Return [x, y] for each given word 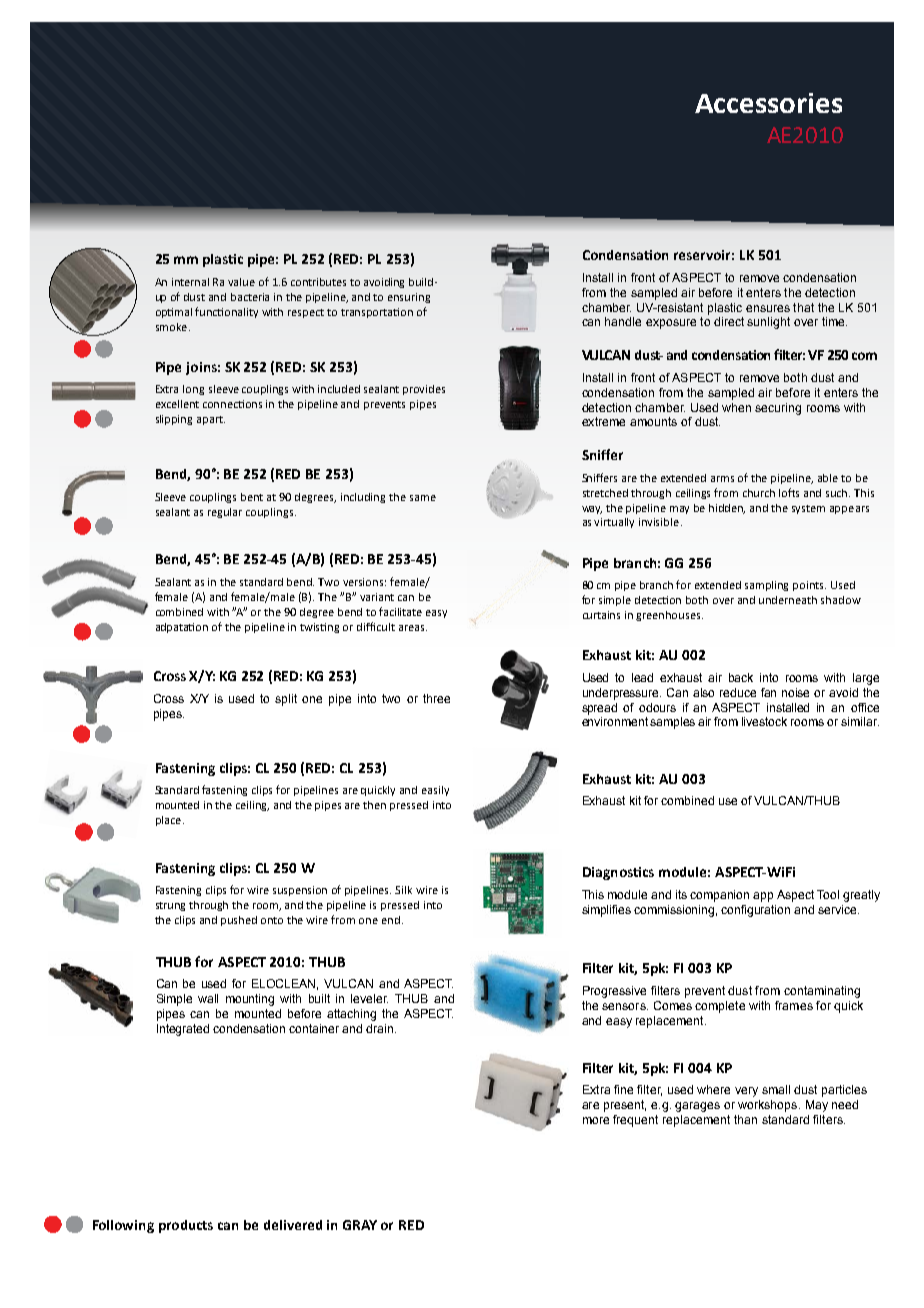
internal [190, 282]
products [186, 1226]
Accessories [768, 103]
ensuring [409, 298]
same [423, 498]
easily [435, 791]
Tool [828, 894]
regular [225, 513]
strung [170, 906]
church [759, 493]
